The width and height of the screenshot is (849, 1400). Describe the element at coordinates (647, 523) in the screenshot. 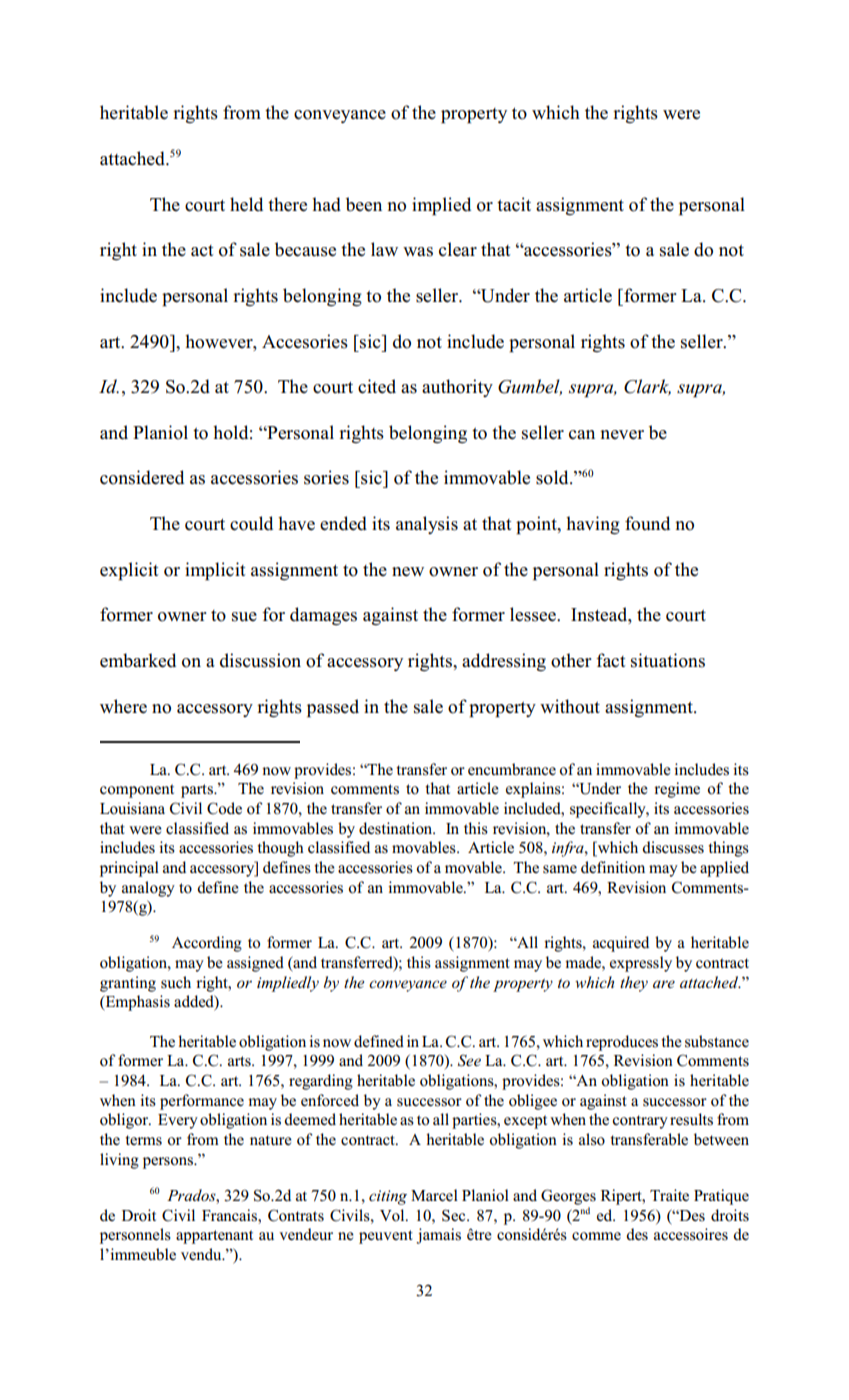

I see `found` at that location.
